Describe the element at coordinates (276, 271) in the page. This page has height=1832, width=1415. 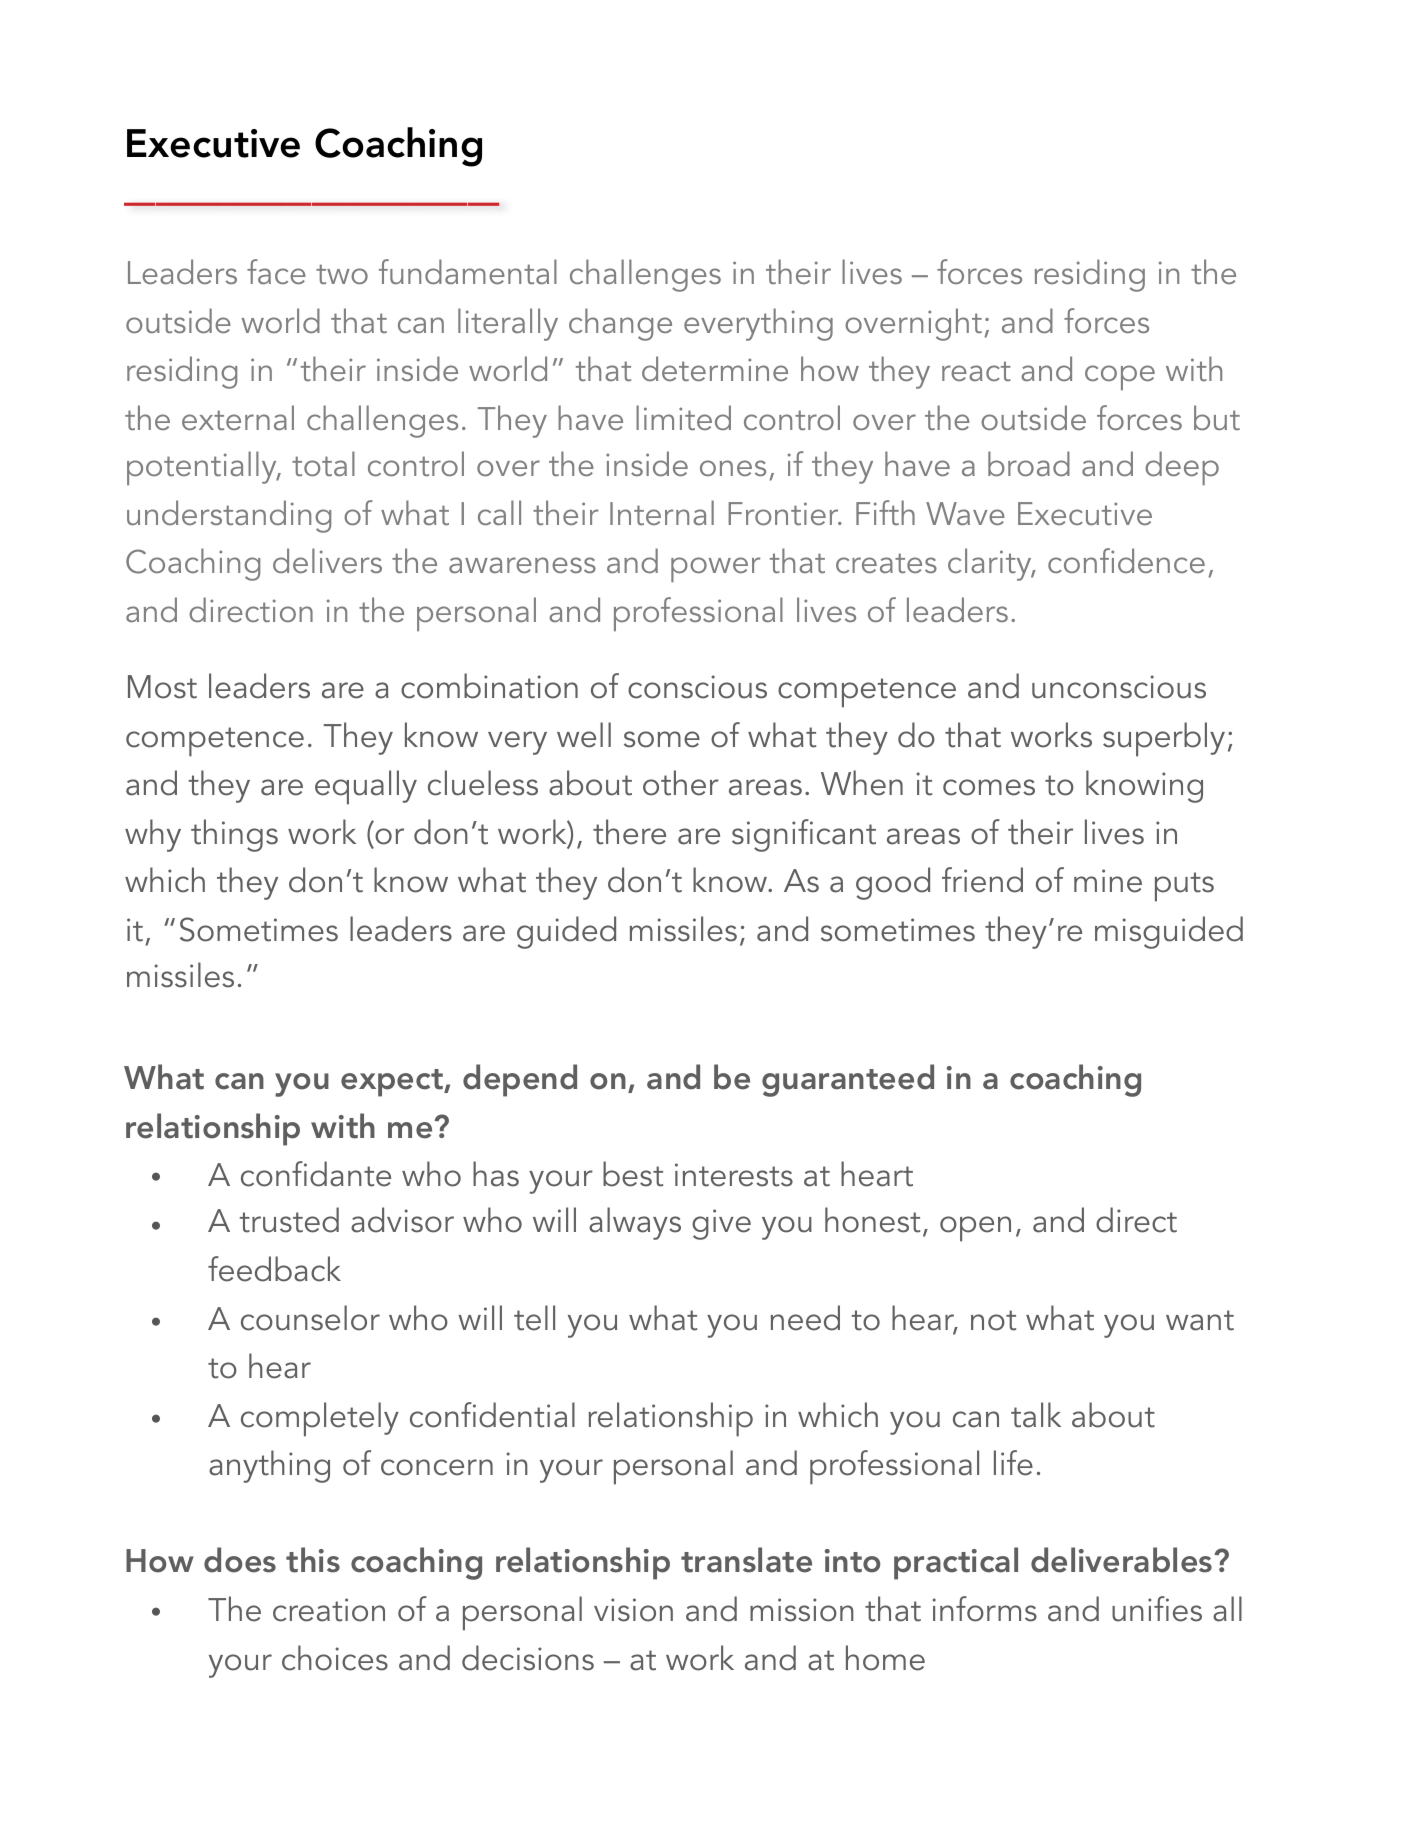
I see `face` at that location.
